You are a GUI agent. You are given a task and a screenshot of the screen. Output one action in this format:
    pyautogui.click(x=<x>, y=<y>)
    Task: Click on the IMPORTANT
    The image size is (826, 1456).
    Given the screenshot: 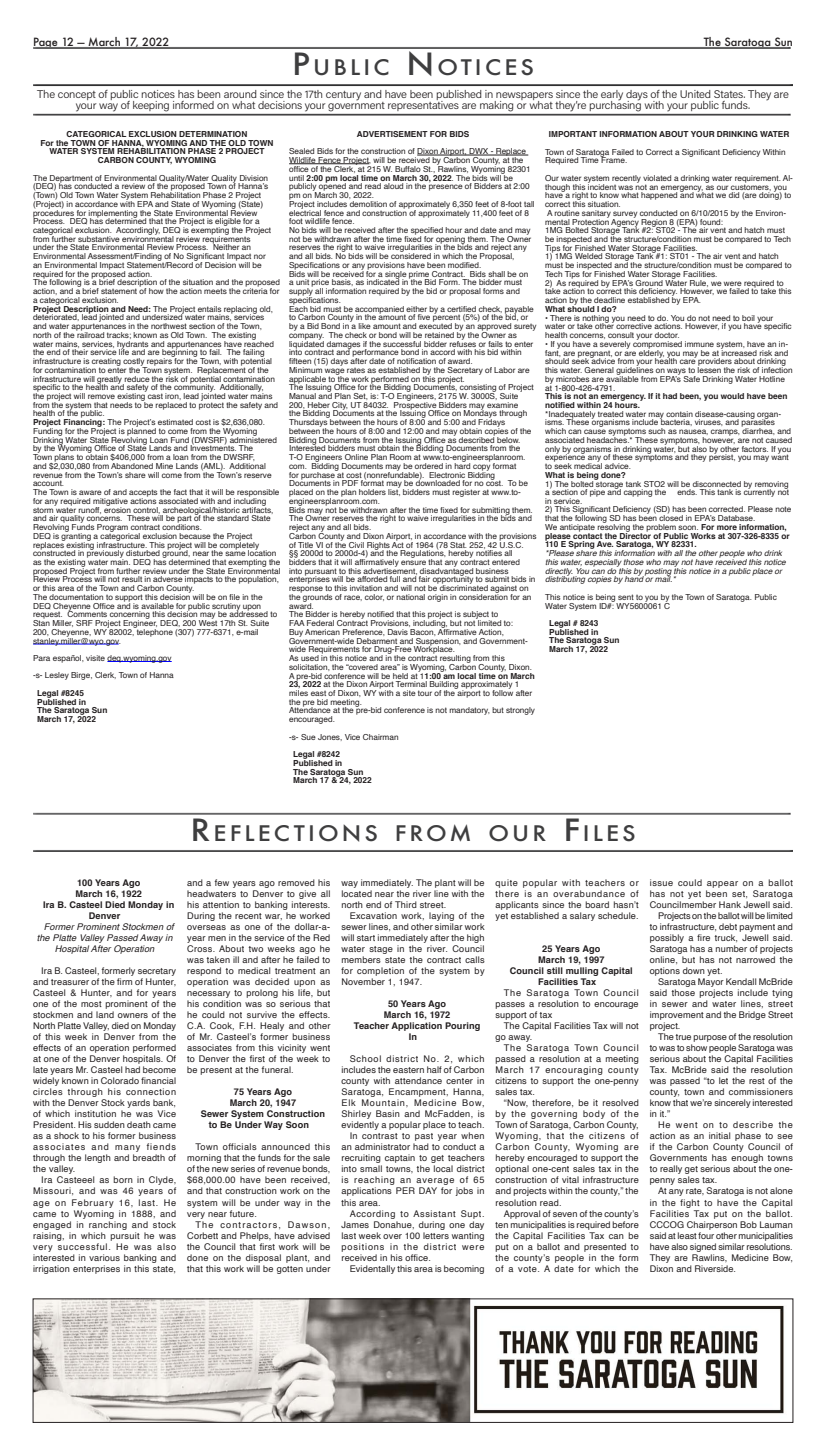 What is the action you would take?
    pyautogui.click(x=573, y=134)
